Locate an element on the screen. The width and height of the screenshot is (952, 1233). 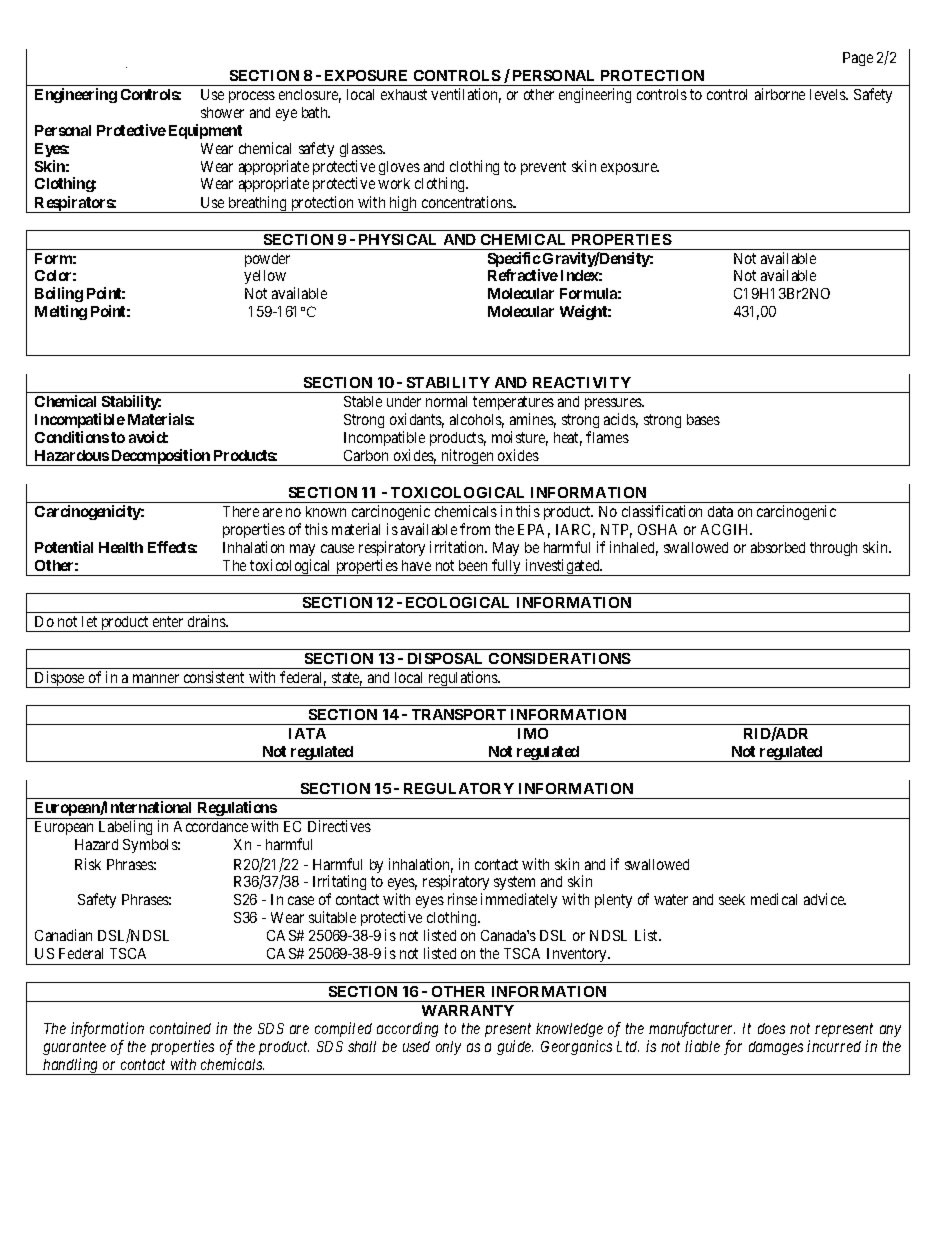
normal is located at coordinates (446, 401).
